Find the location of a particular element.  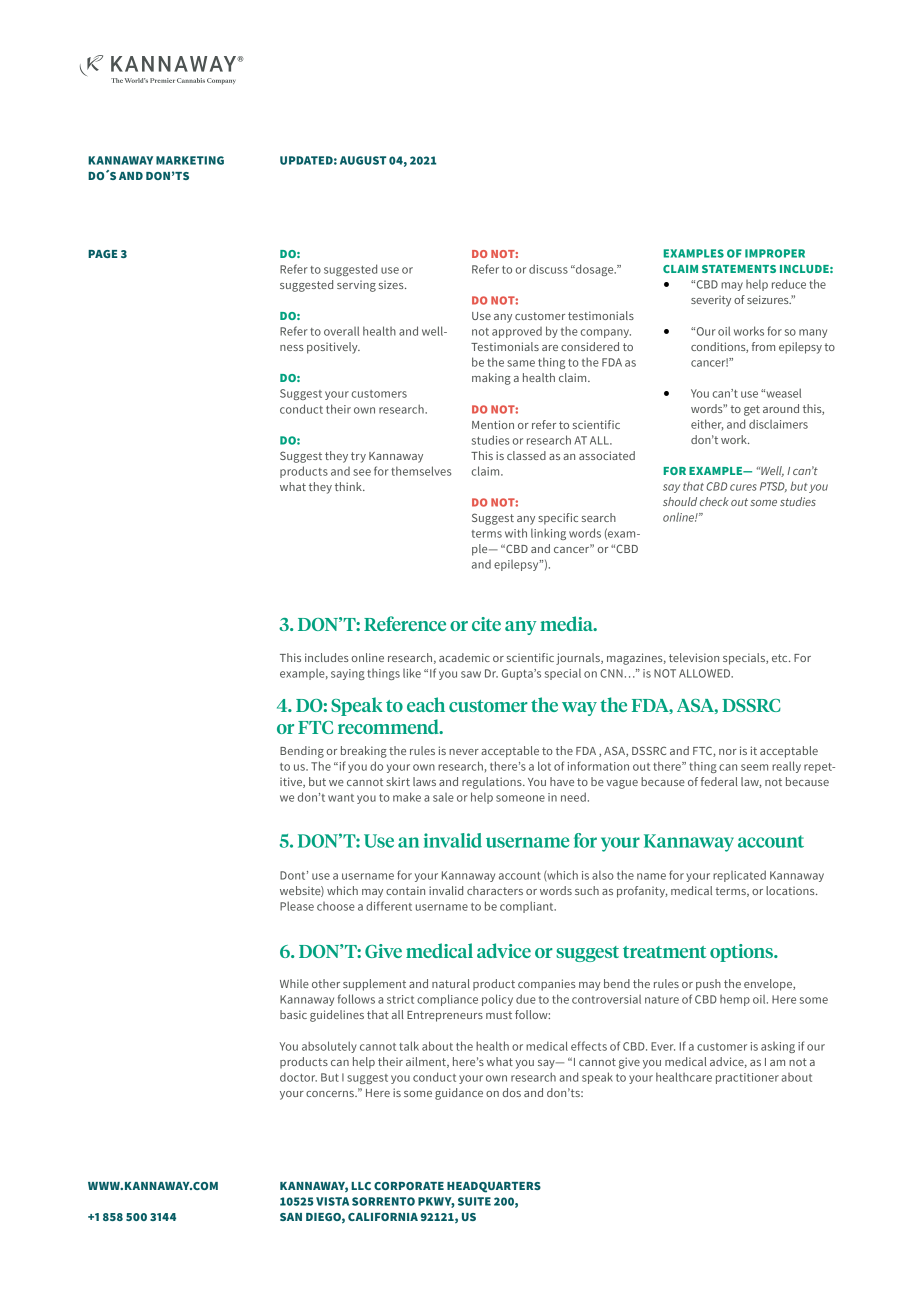

either is located at coordinates (707, 424).
